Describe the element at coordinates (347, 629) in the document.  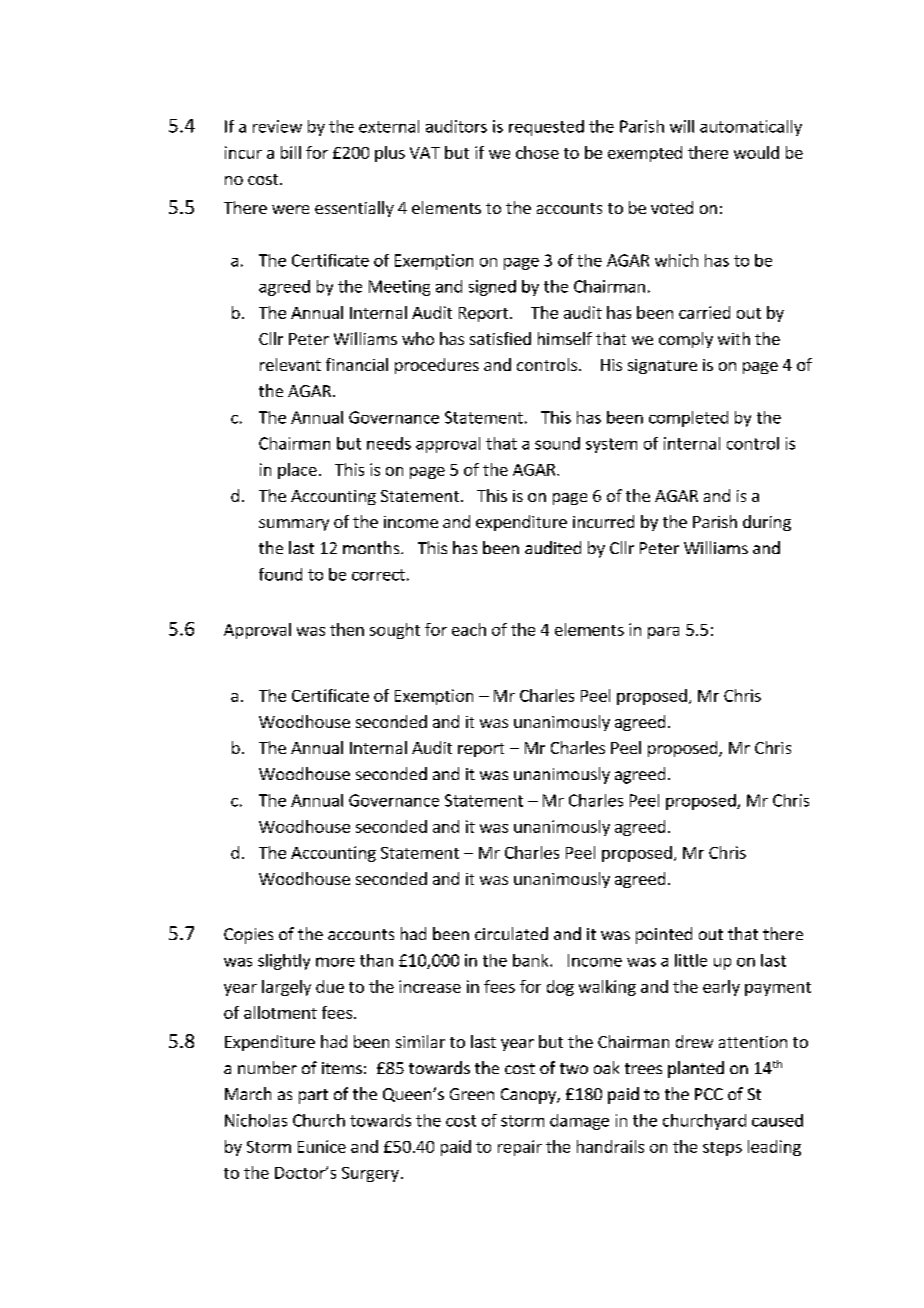
I see `then` at that location.
